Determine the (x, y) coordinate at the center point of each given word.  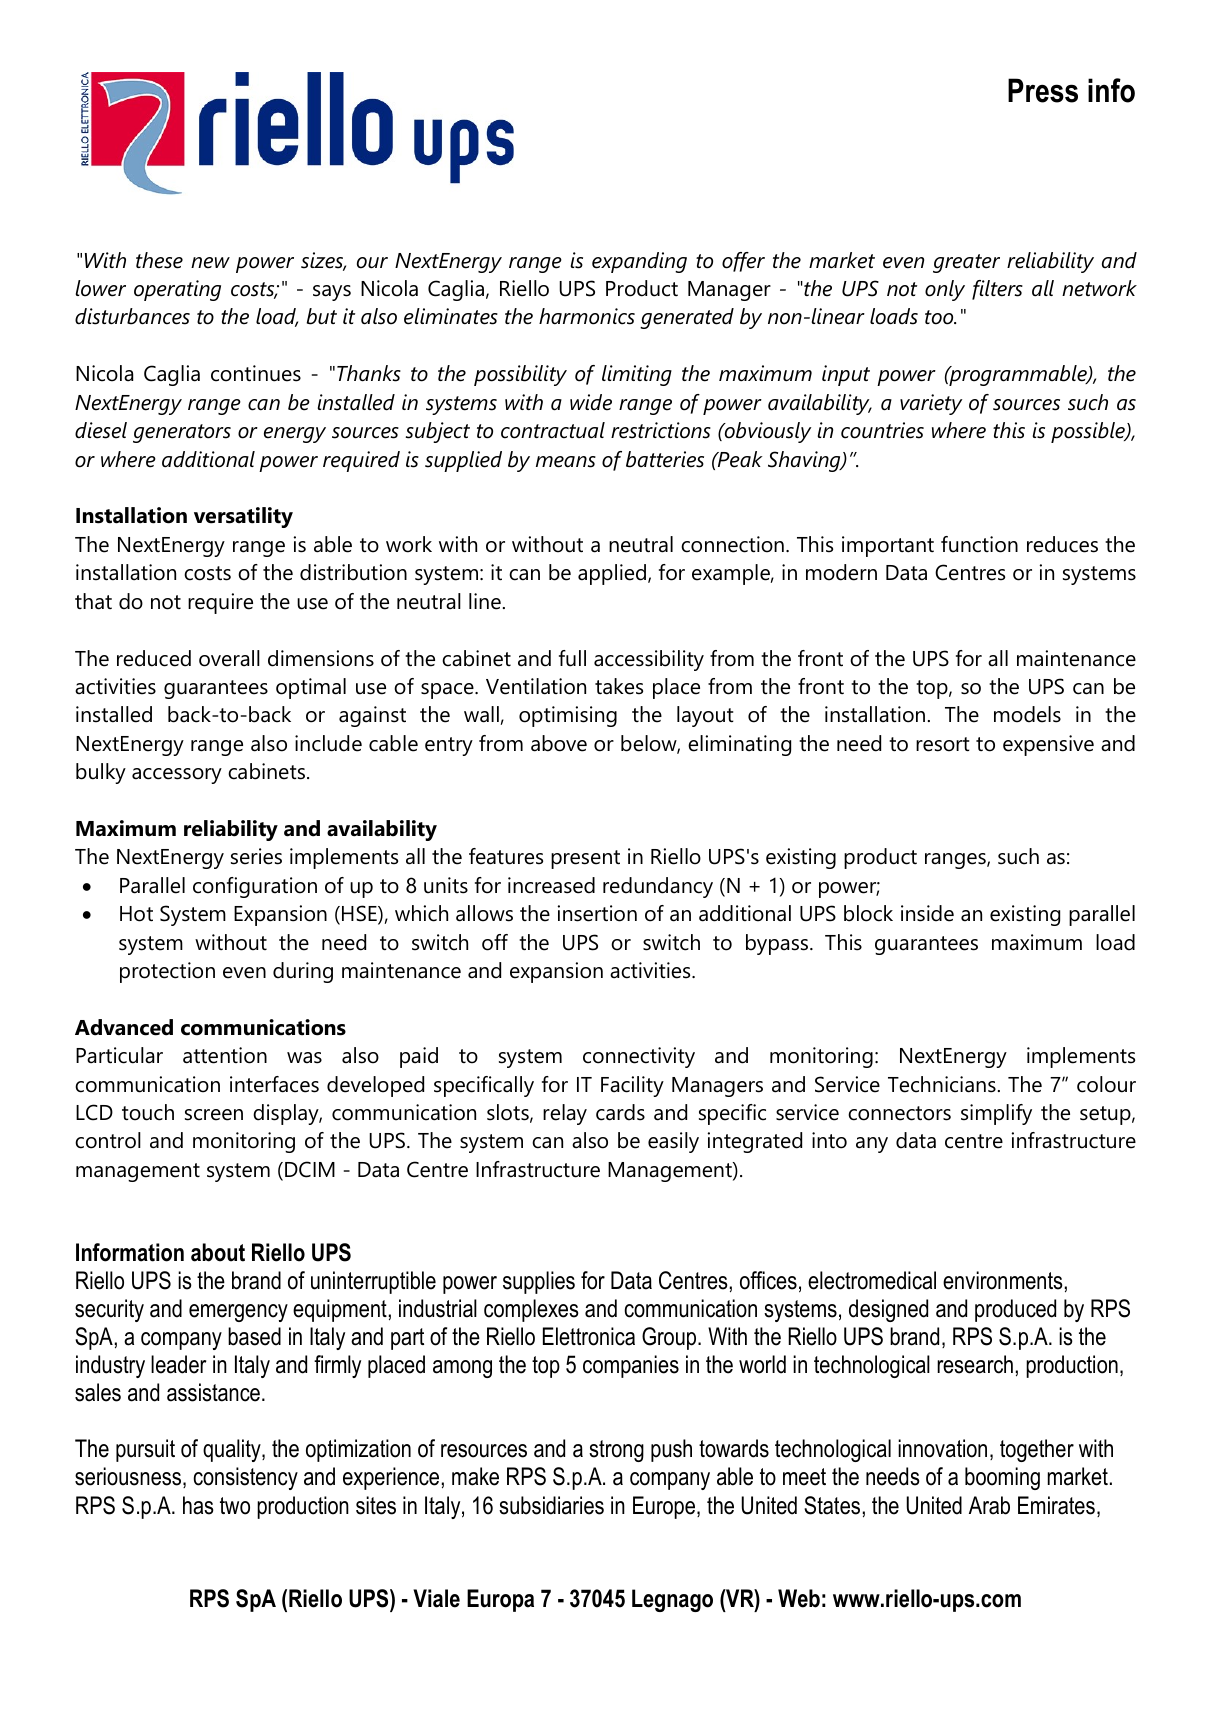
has (198, 1505)
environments (1003, 1280)
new (210, 263)
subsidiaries (551, 1505)
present (585, 859)
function (979, 544)
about (218, 1252)
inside (927, 913)
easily (673, 1142)
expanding (639, 262)
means (566, 462)
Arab (989, 1505)
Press (1043, 90)
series (256, 856)
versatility (243, 517)
